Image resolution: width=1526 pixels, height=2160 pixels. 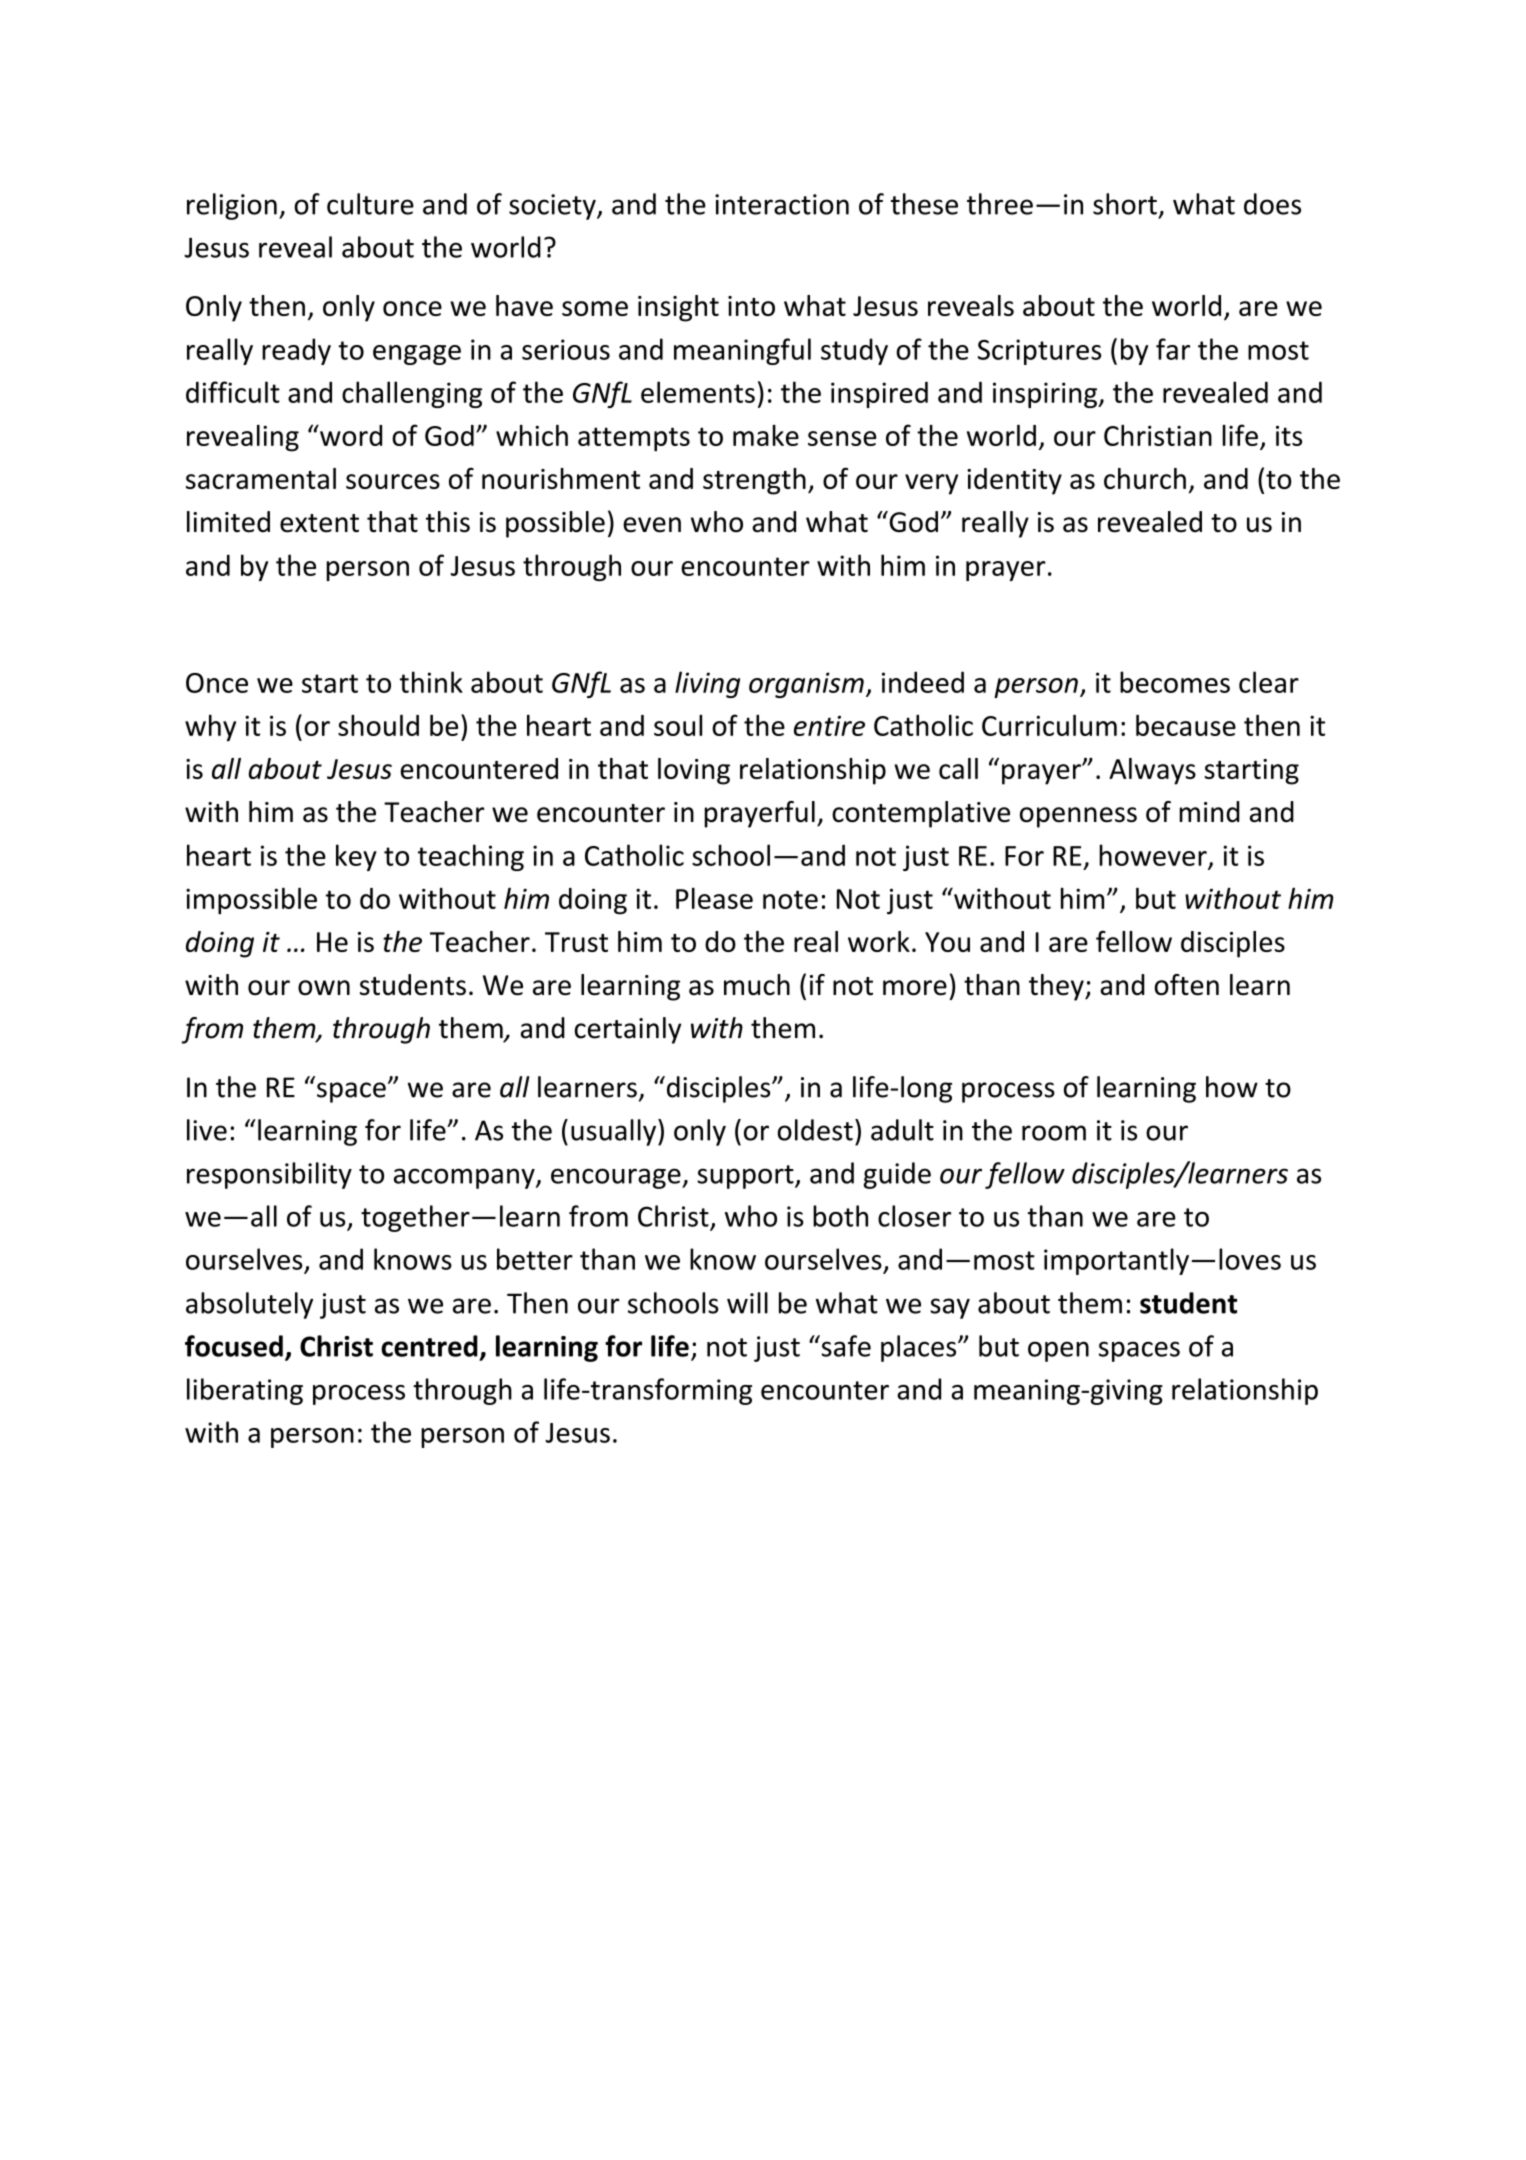 What do you see at coordinates (370, 204) in the document?
I see `culture` at bounding box center [370, 204].
